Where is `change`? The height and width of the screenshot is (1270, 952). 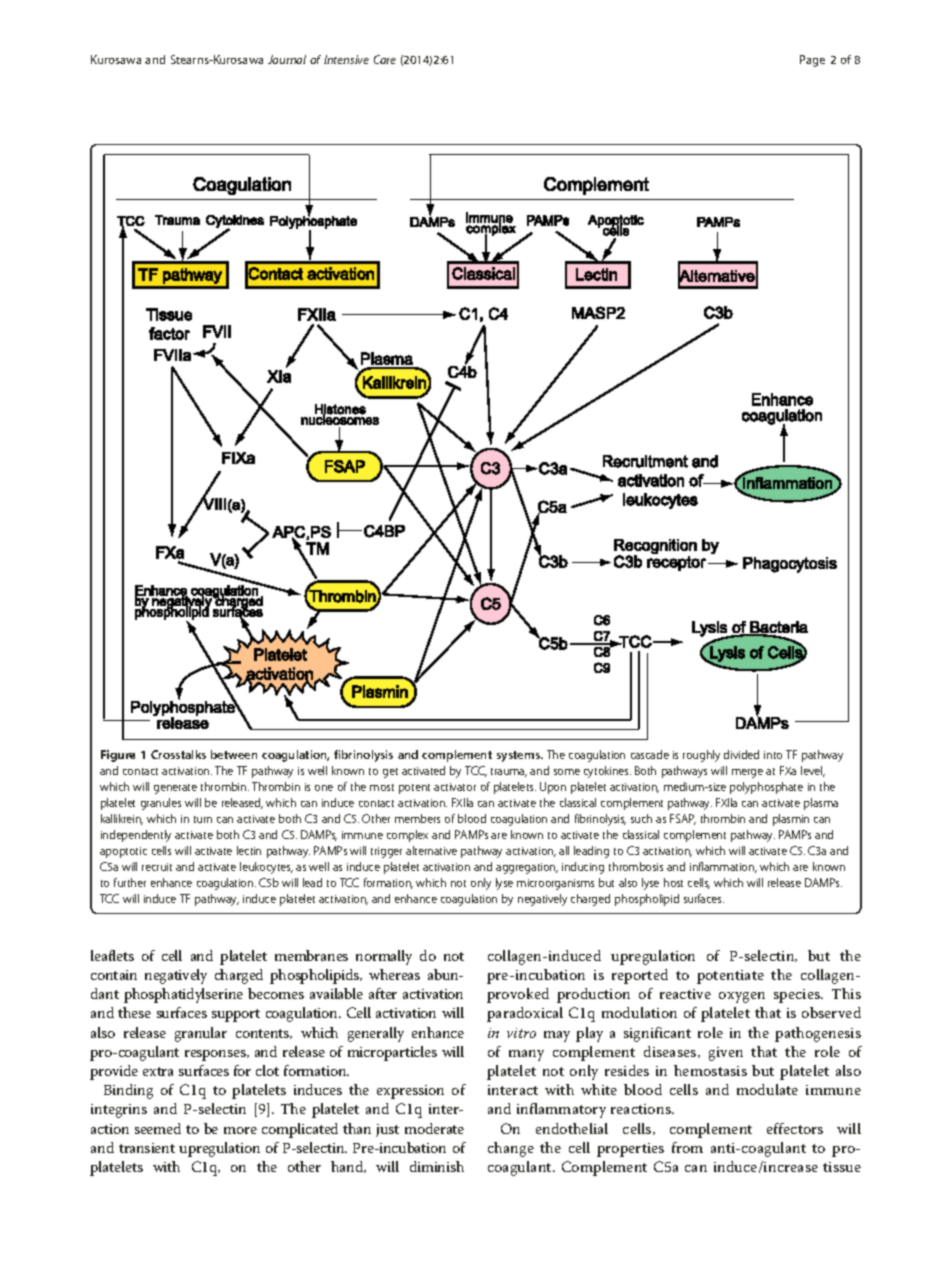
change is located at coordinates (511, 1149).
